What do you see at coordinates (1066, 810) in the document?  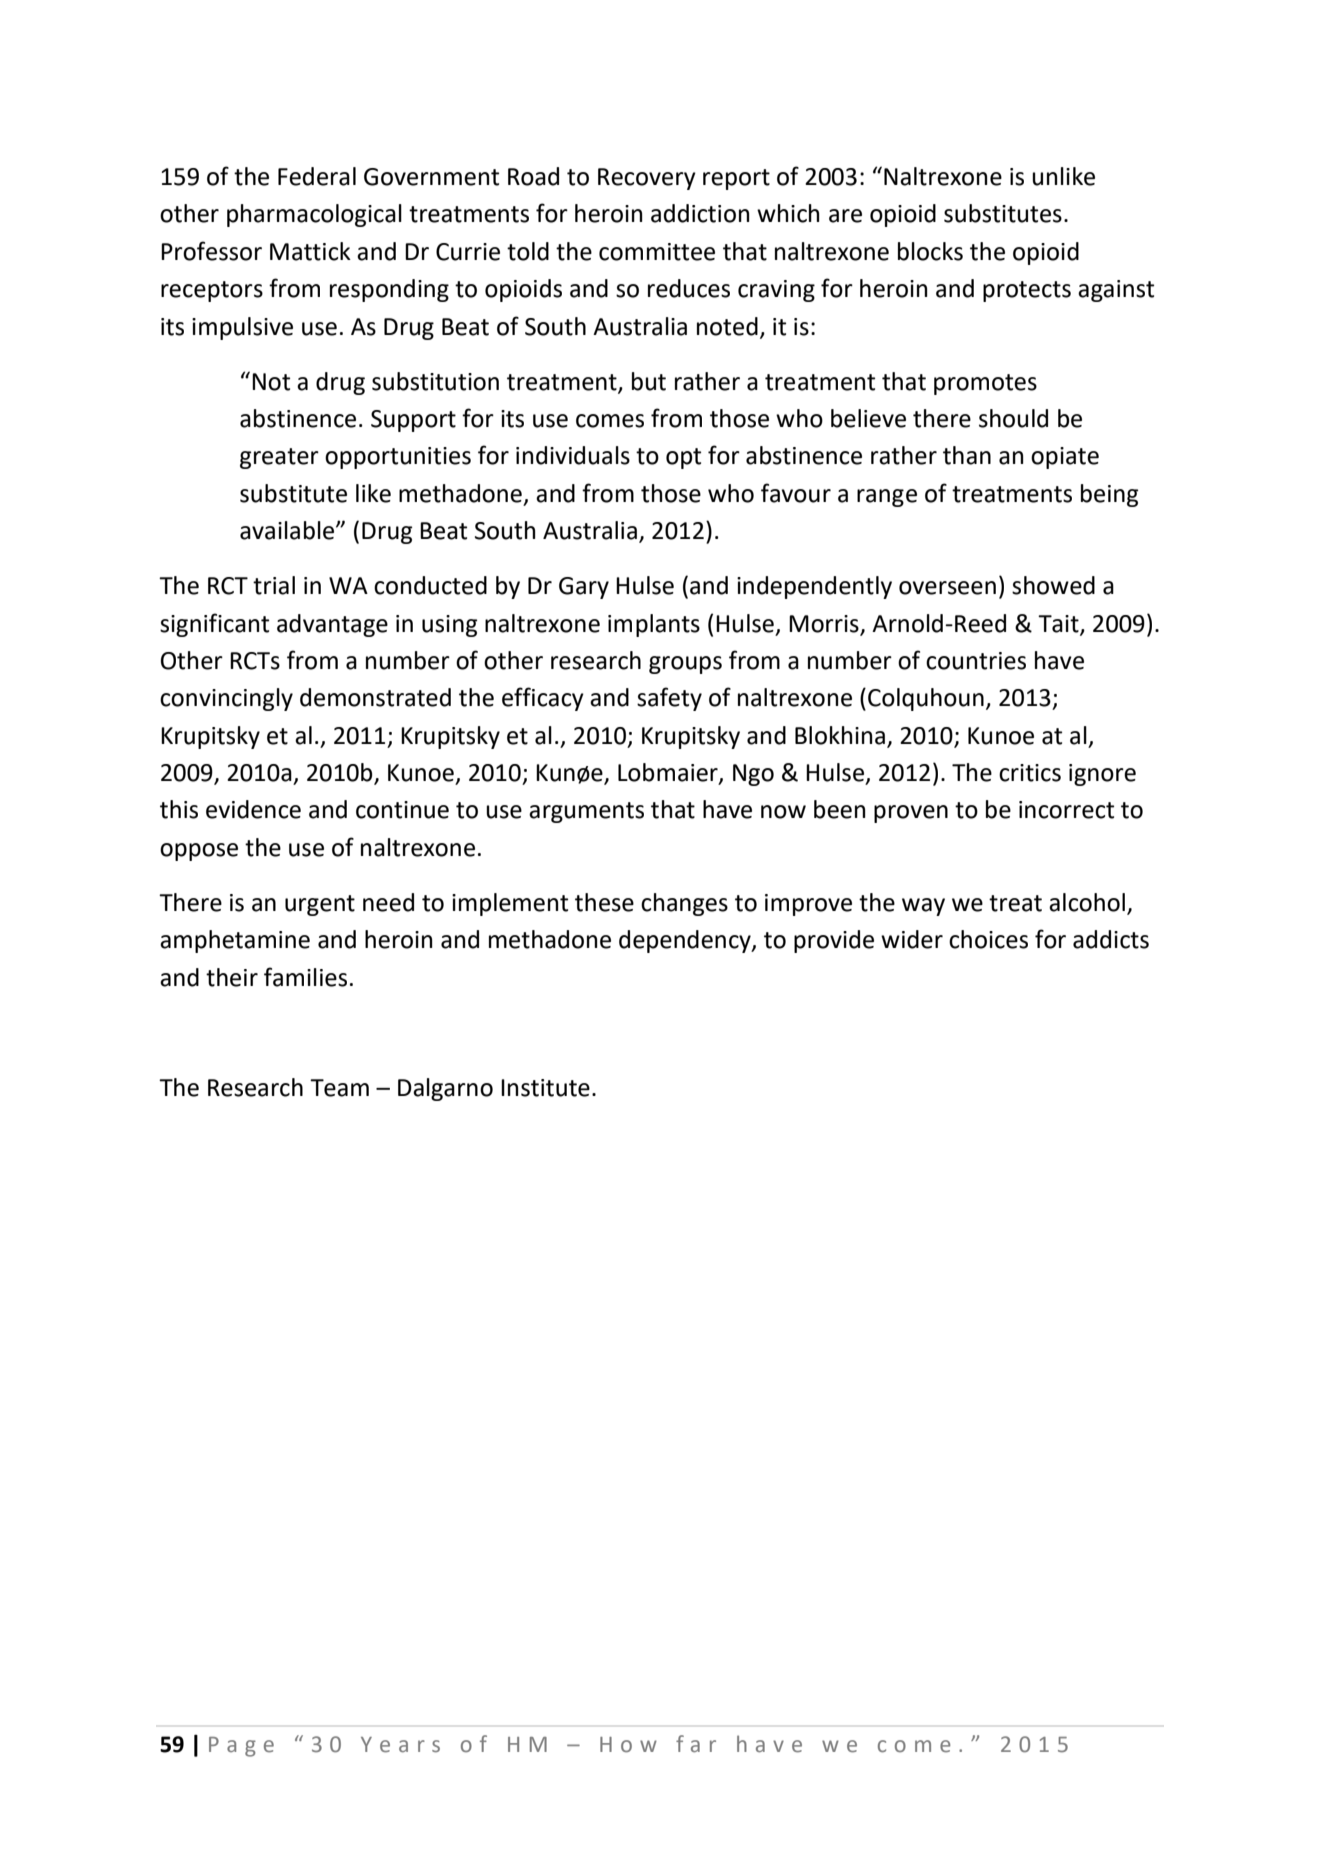 I see `incorrect` at bounding box center [1066, 810].
